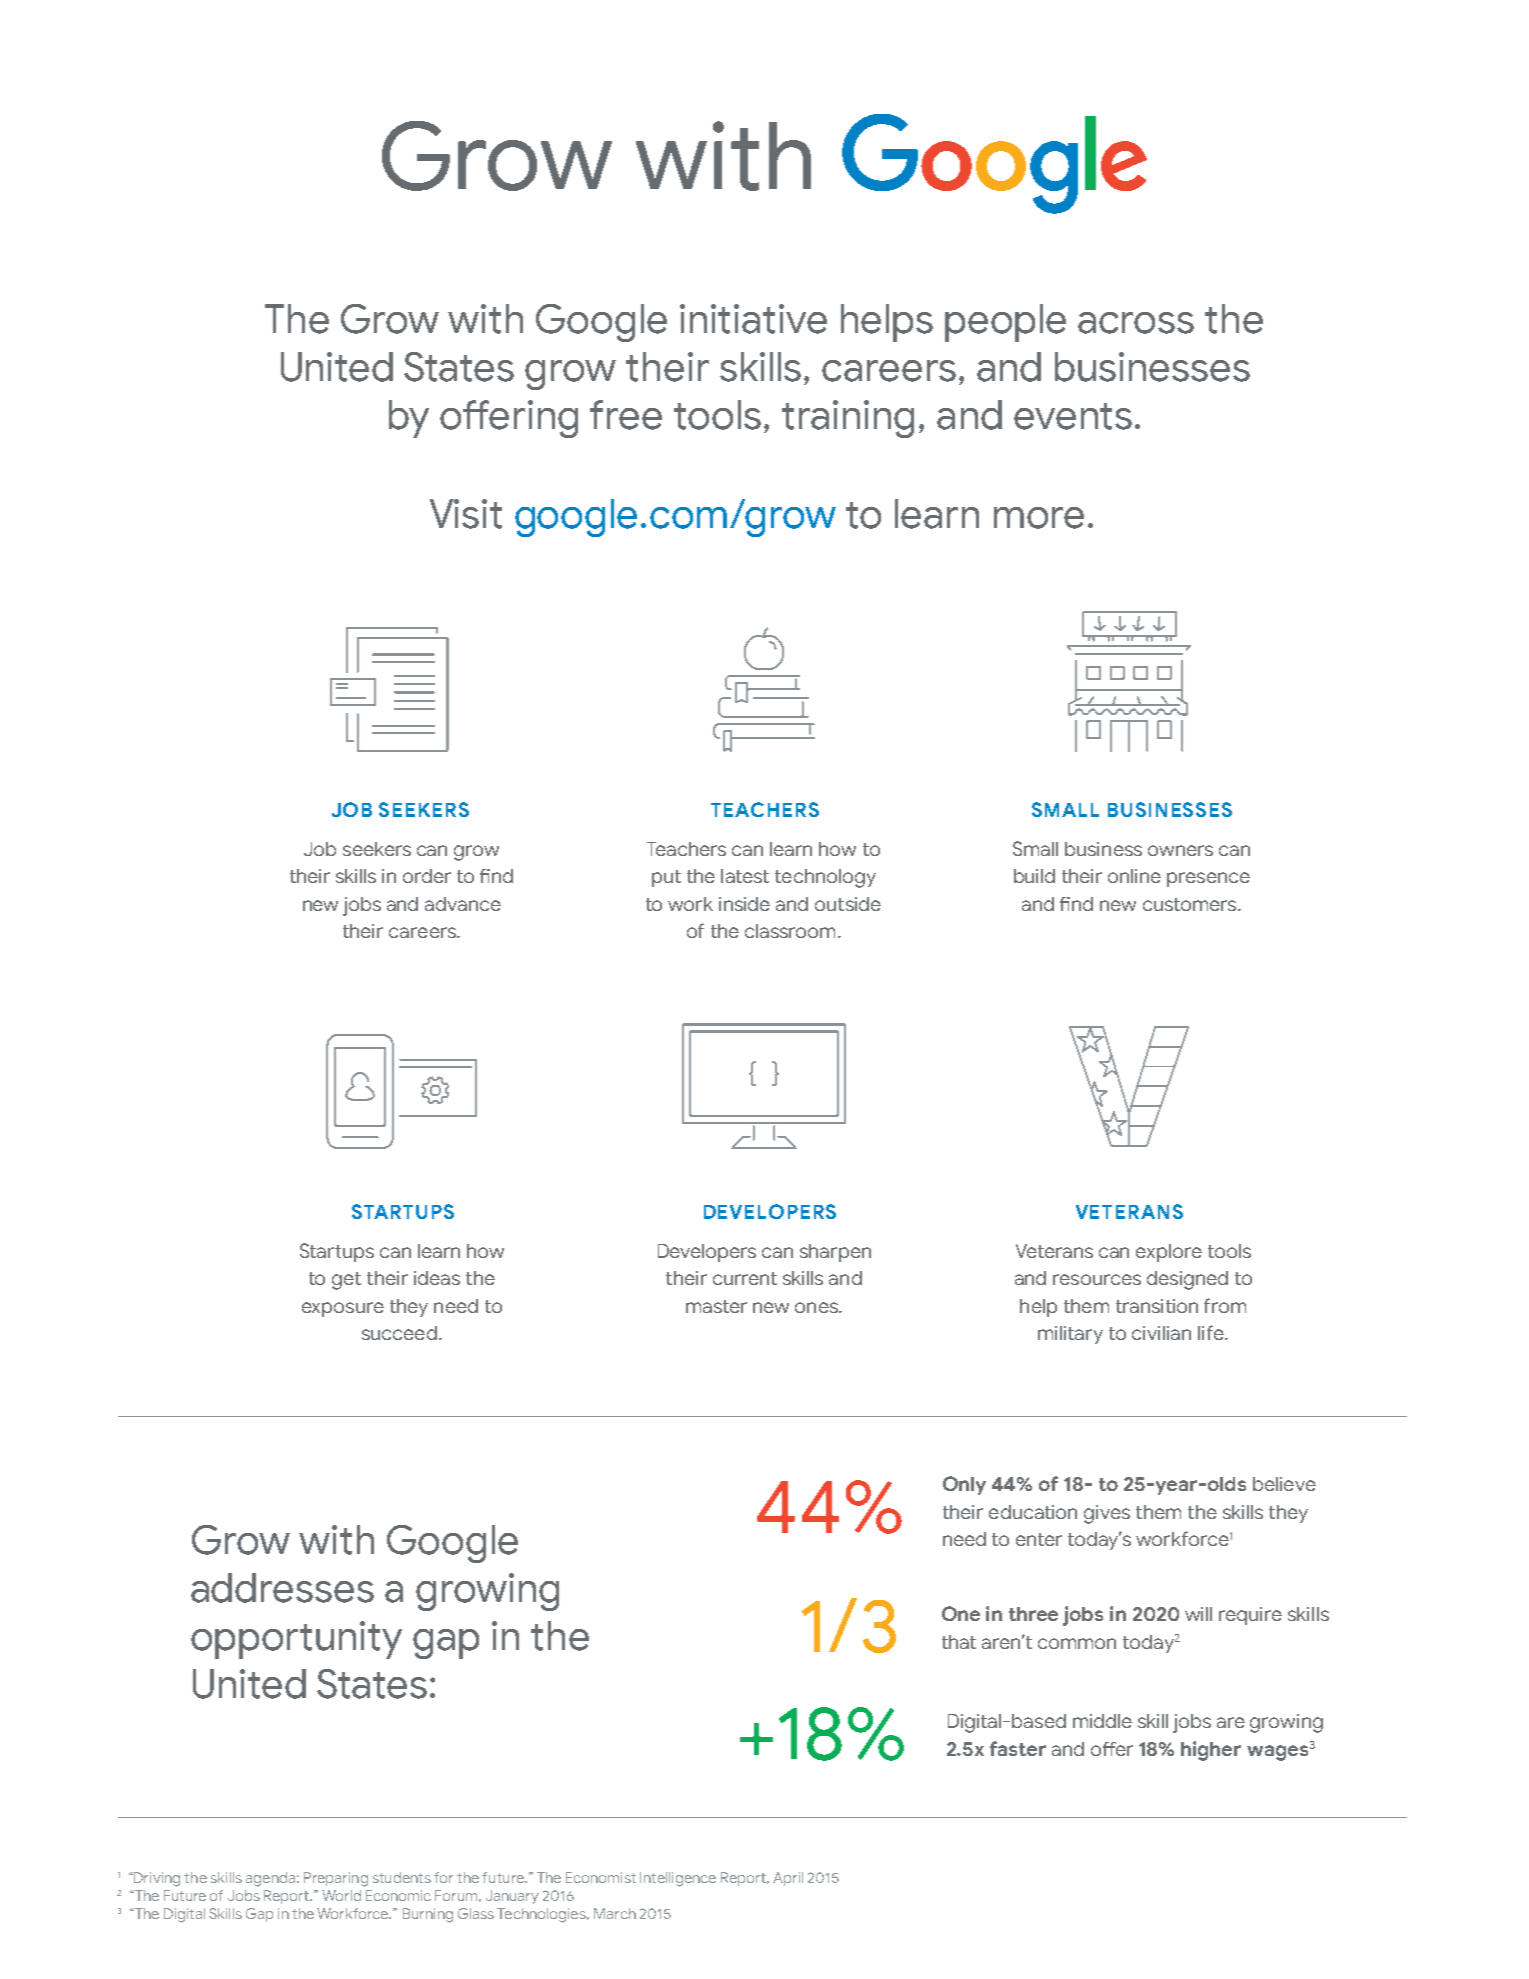 This screenshot has width=1529, height=1979. What do you see at coordinates (678, 1879) in the screenshot?
I see `Intelligence` at bounding box center [678, 1879].
